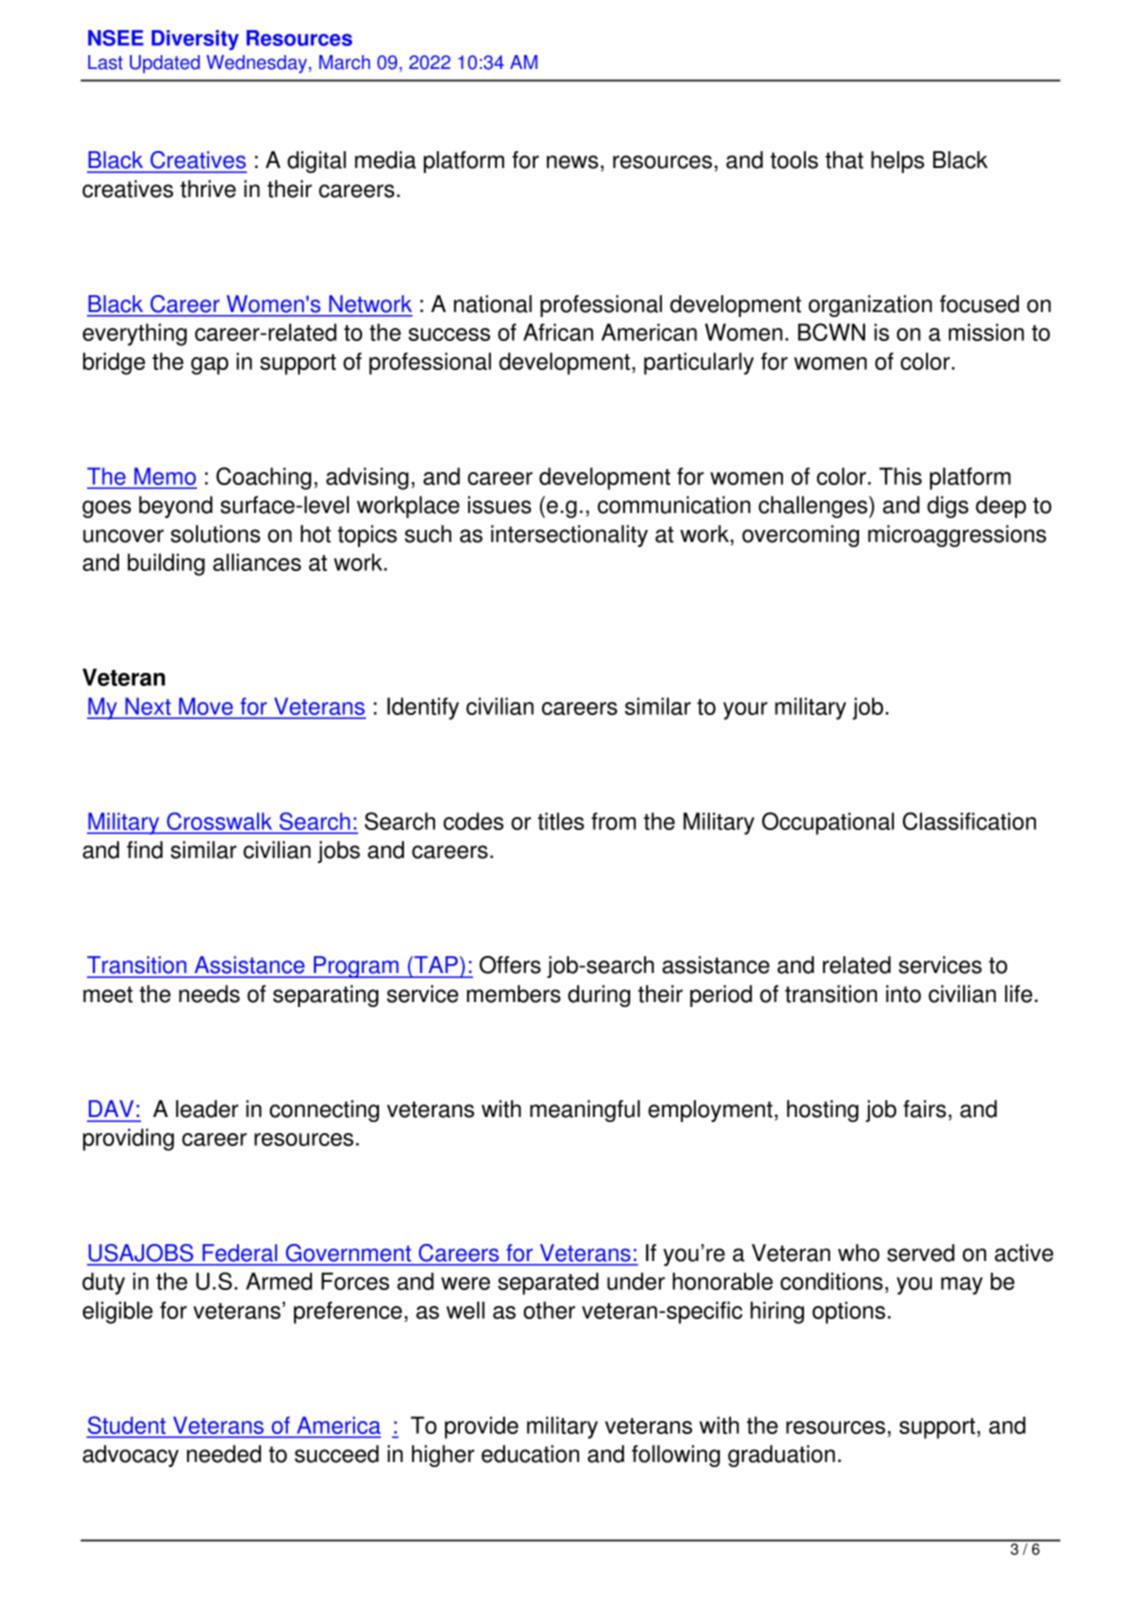  What do you see at coordinates (572, 162) in the document?
I see `news` at bounding box center [572, 162].
